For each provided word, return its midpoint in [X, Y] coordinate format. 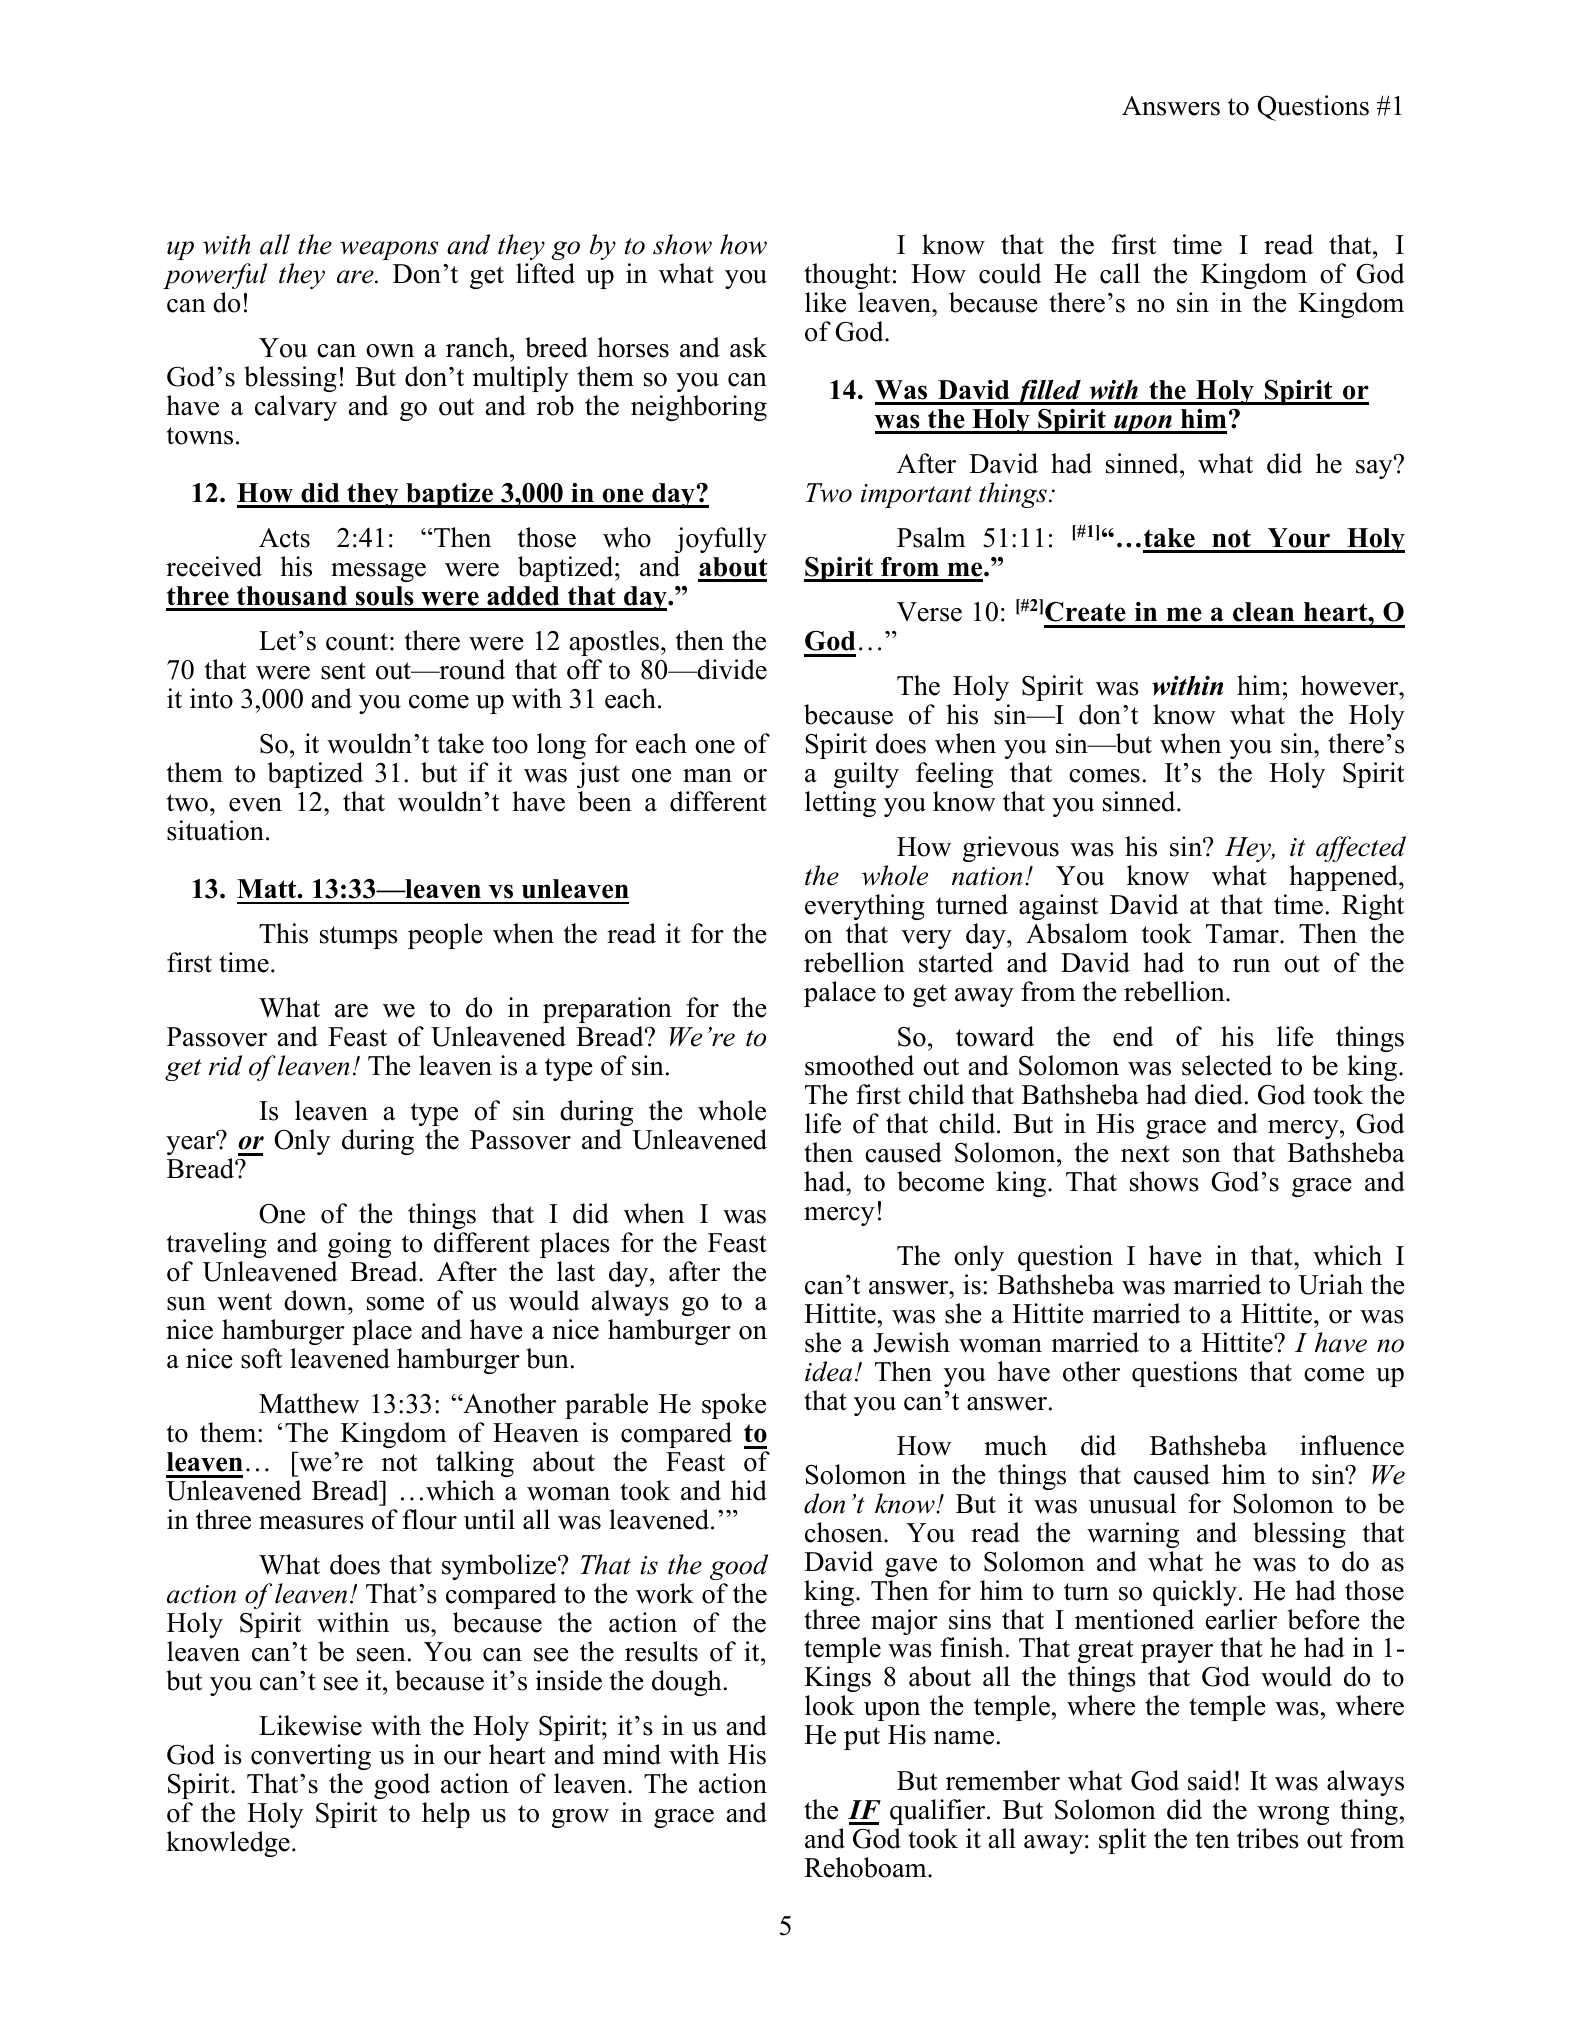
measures [311, 1523]
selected [1227, 1065]
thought [847, 276]
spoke [734, 1406]
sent [343, 671]
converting [311, 1757]
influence [1352, 1445]
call [1120, 273]
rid [225, 1065]
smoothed [859, 1065]
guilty [866, 775]
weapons [389, 250]
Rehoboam [866, 1867]
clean [1263, 612]
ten [1212, 1840]
